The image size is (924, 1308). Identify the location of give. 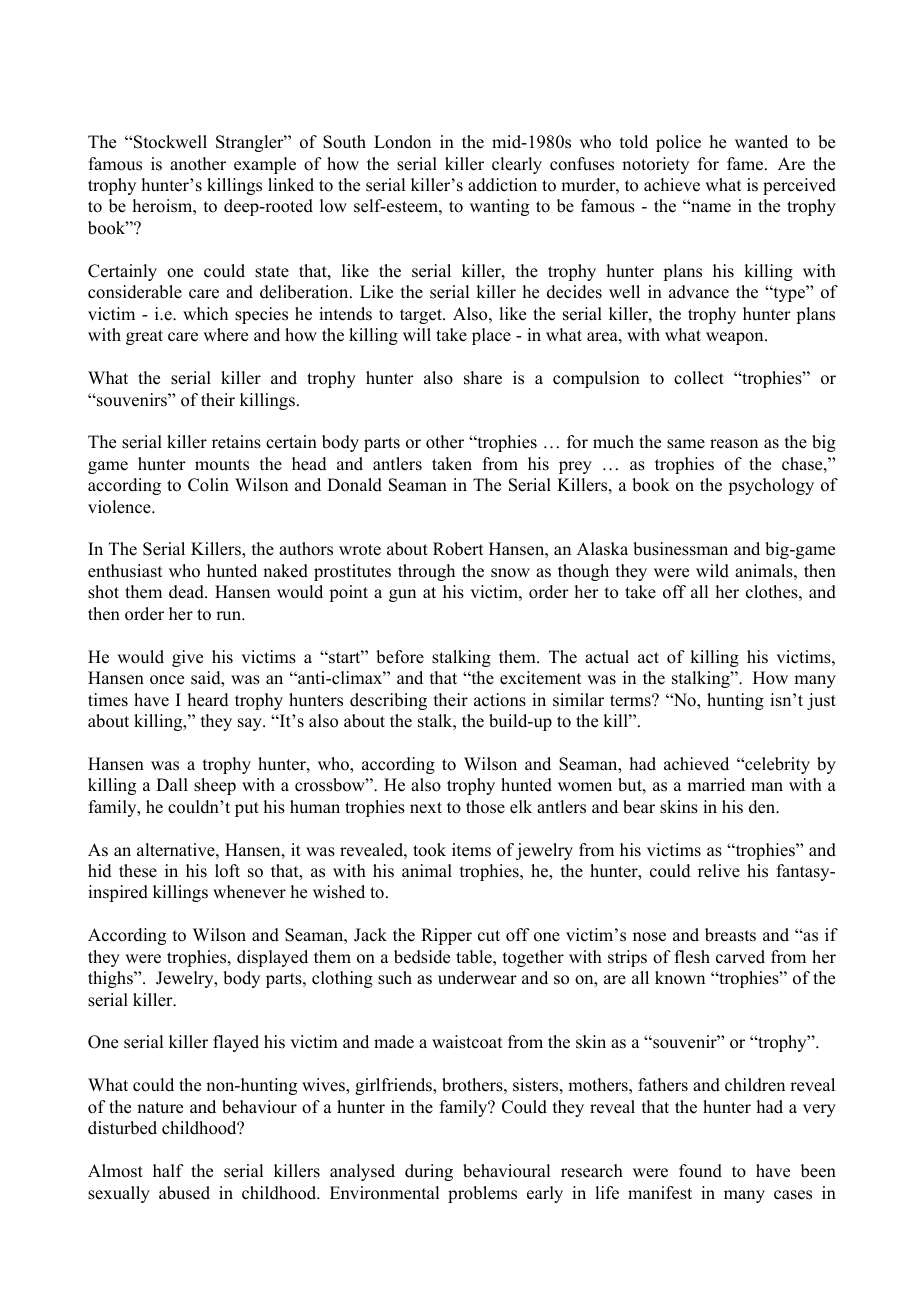
(187, 658).
